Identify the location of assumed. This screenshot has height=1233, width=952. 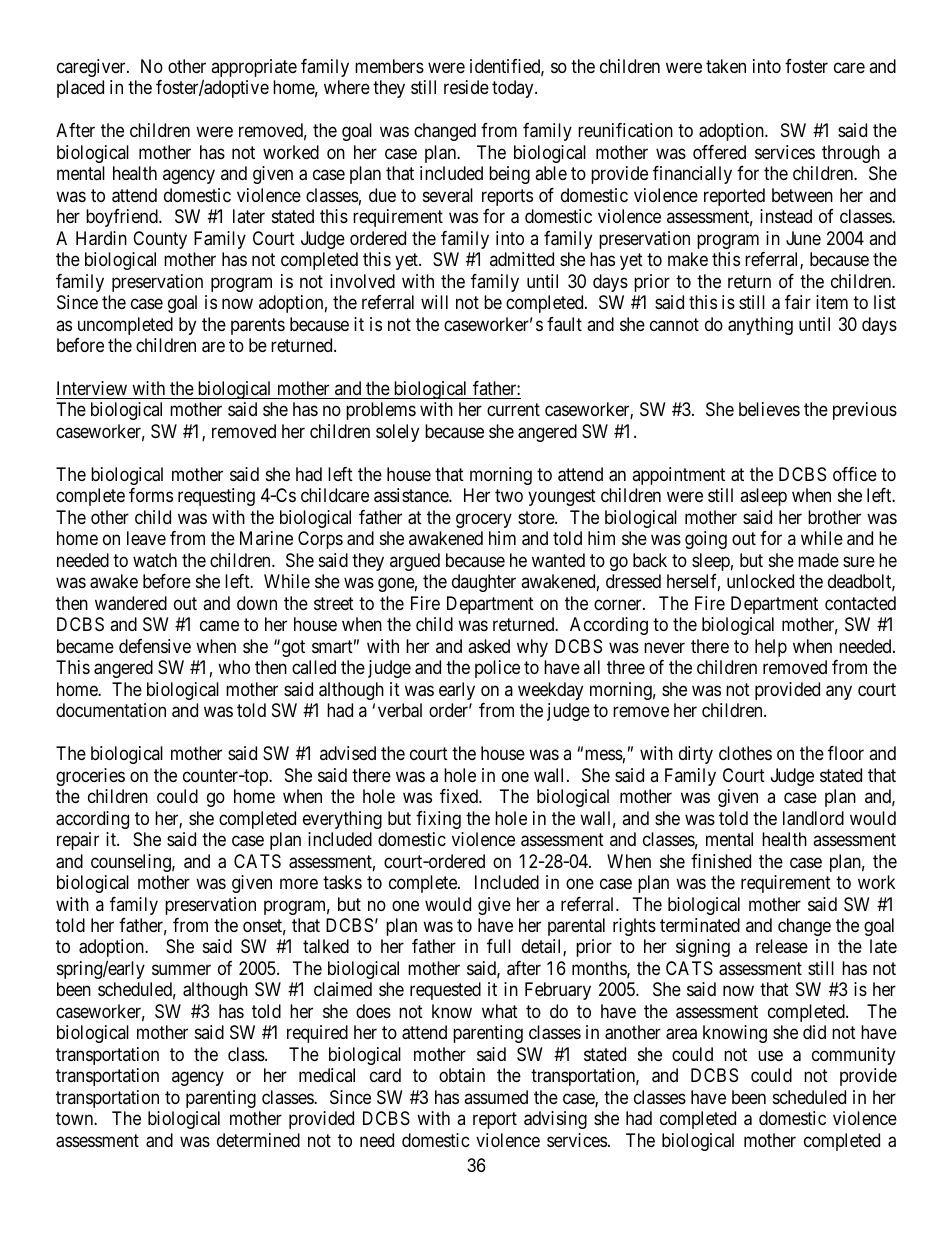
(496, 1097).
